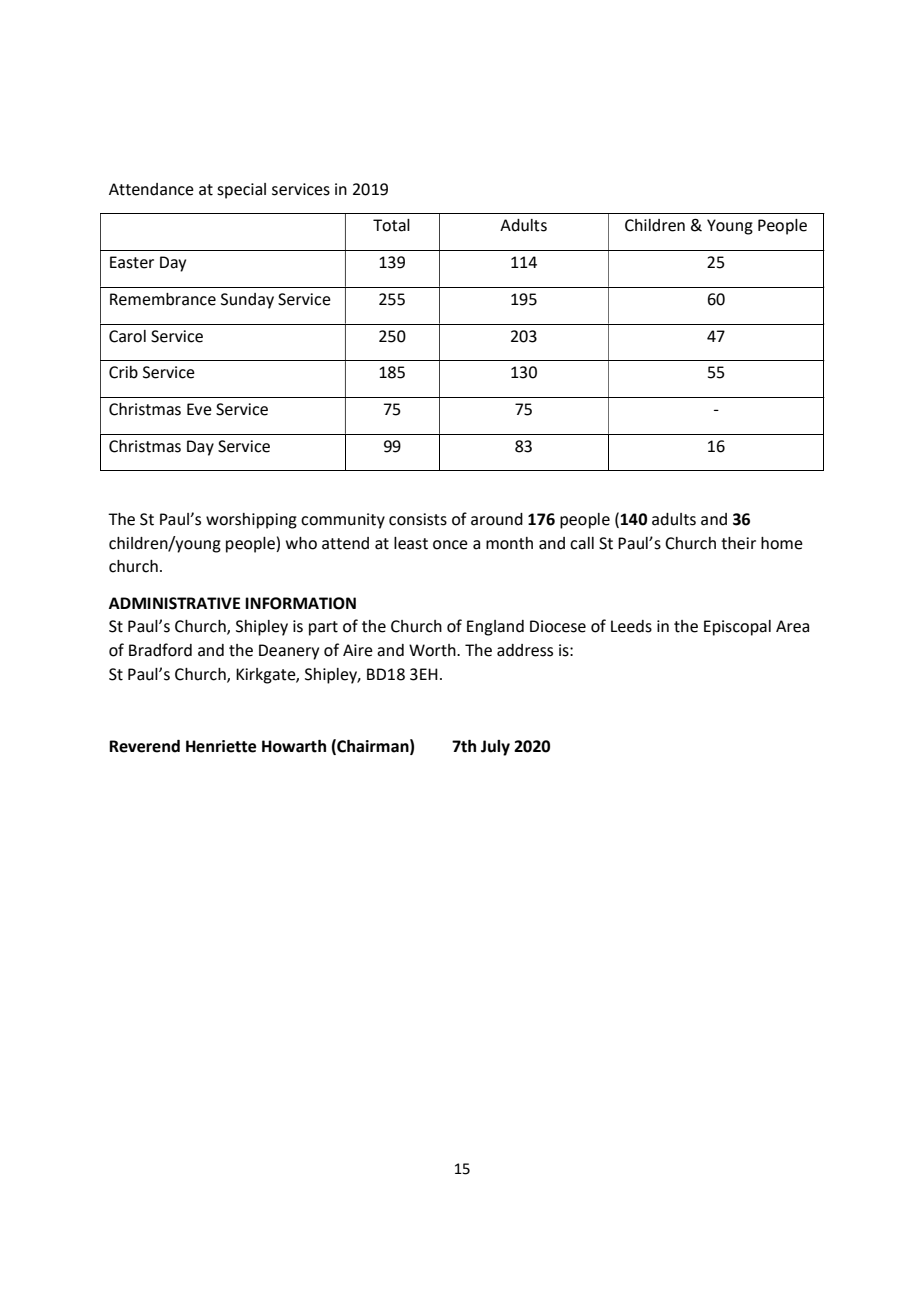 Image resolution: width=924 pixels, height=1308 pixels. Describe the element at coordinates (251, 521) in the screenshot. I see `worshipping` at that location.
